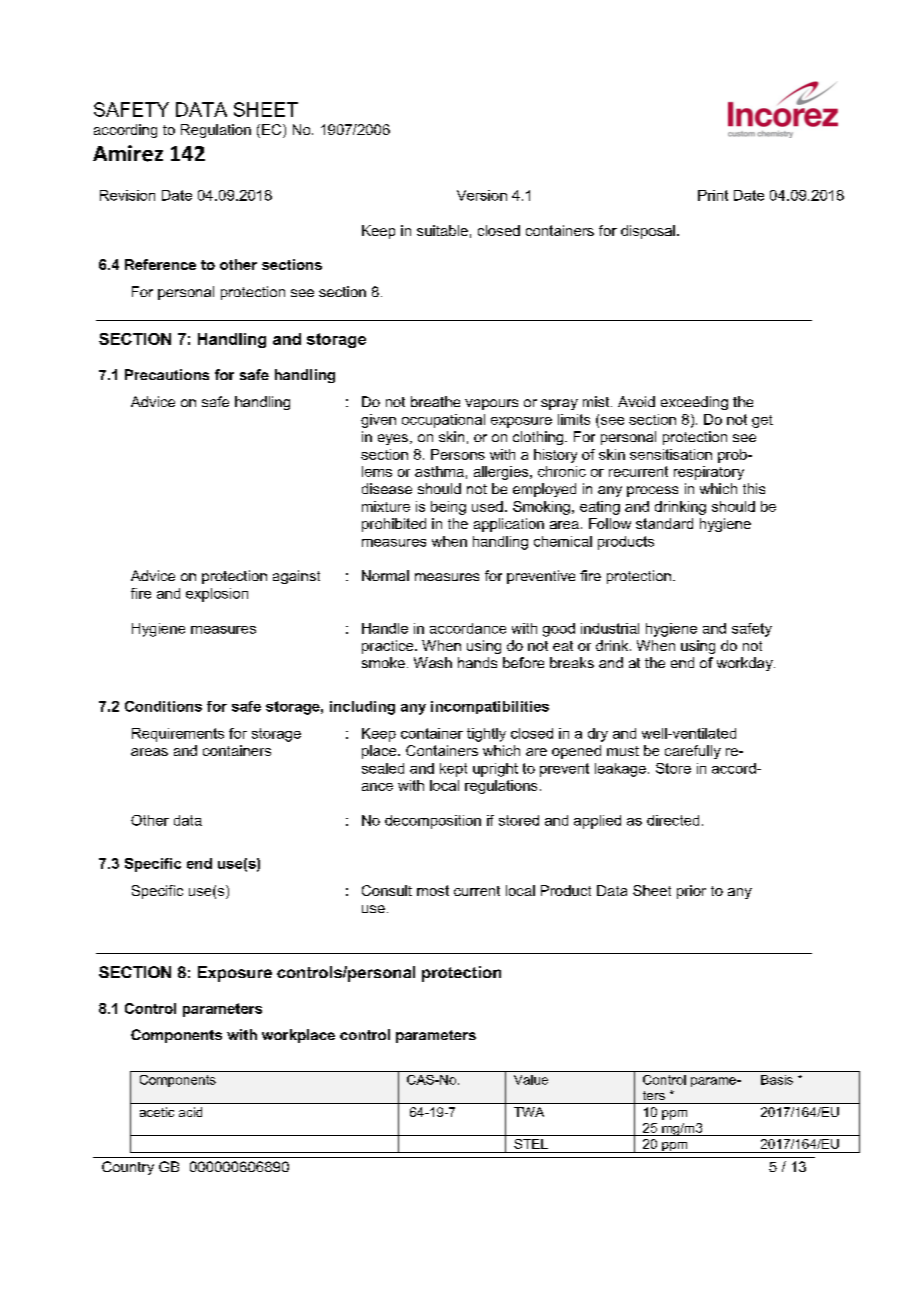  Describe the element at coordinates (442, 230) in the document. I see `suitable` at that location.
